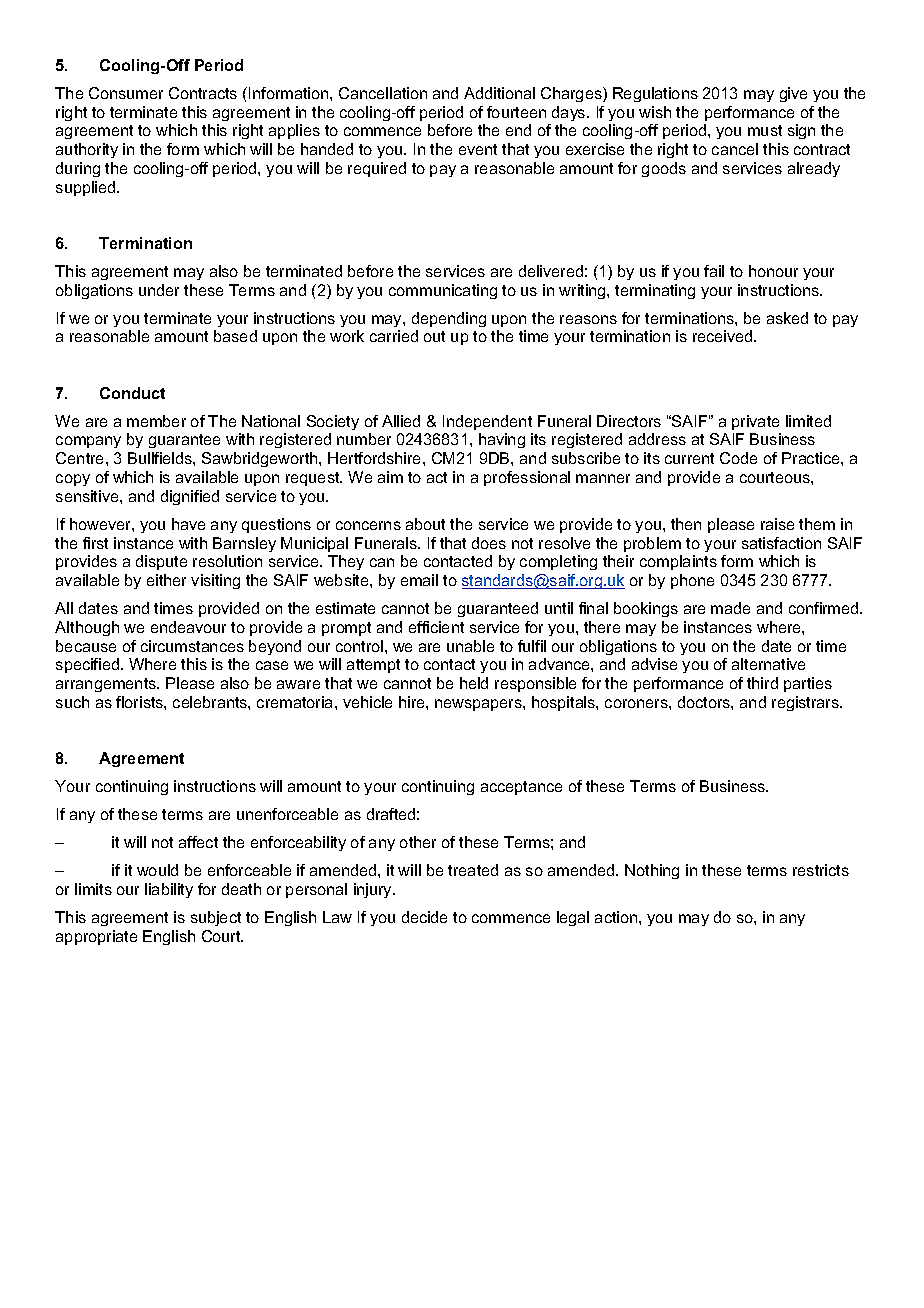 This screenshot has width=924, height=1308. I want to click on Conduct, so click(132, 393).
